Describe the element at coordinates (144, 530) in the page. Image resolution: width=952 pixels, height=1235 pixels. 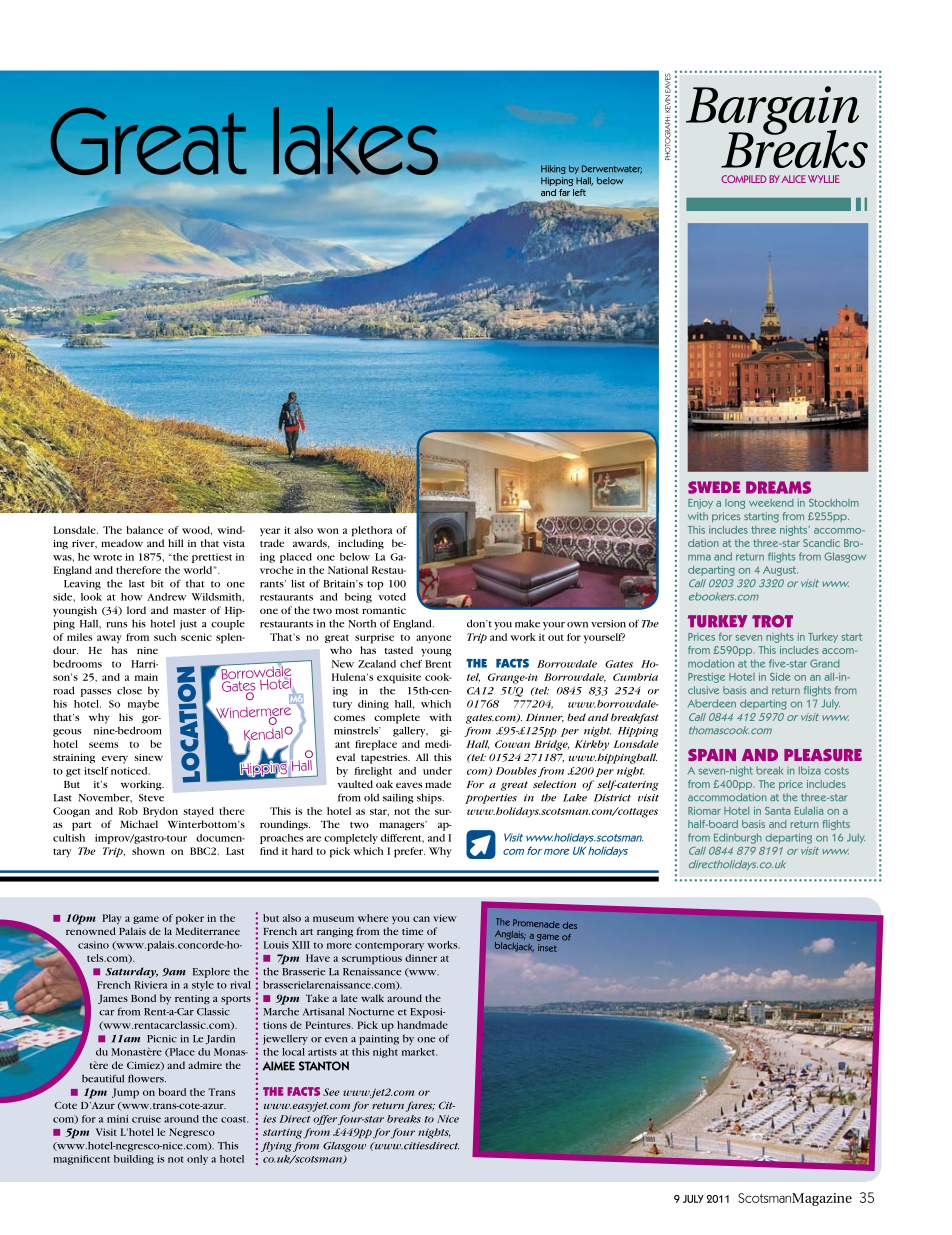
I see `balance` at that location.
